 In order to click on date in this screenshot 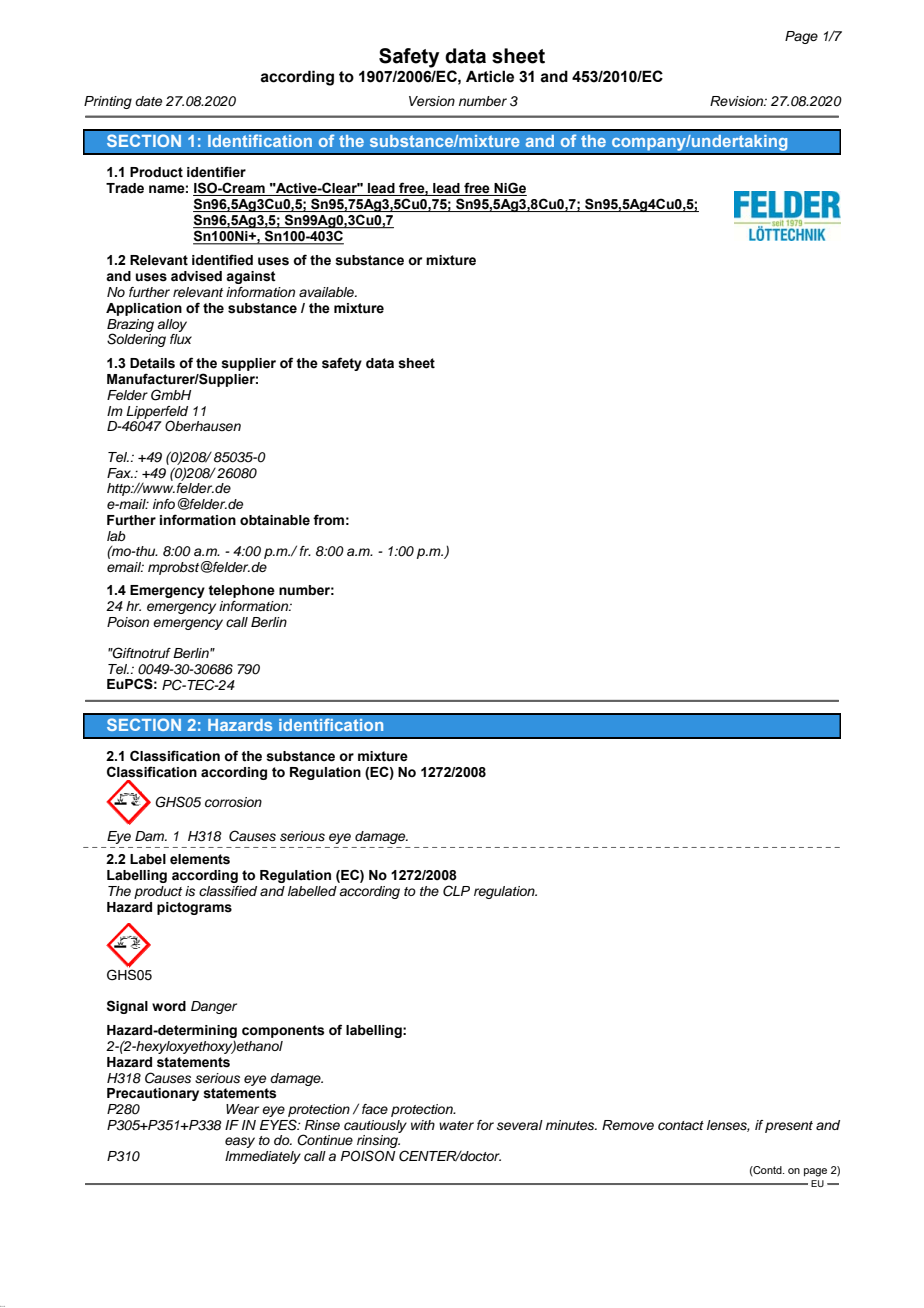, I will do `click(148, 101)`.
